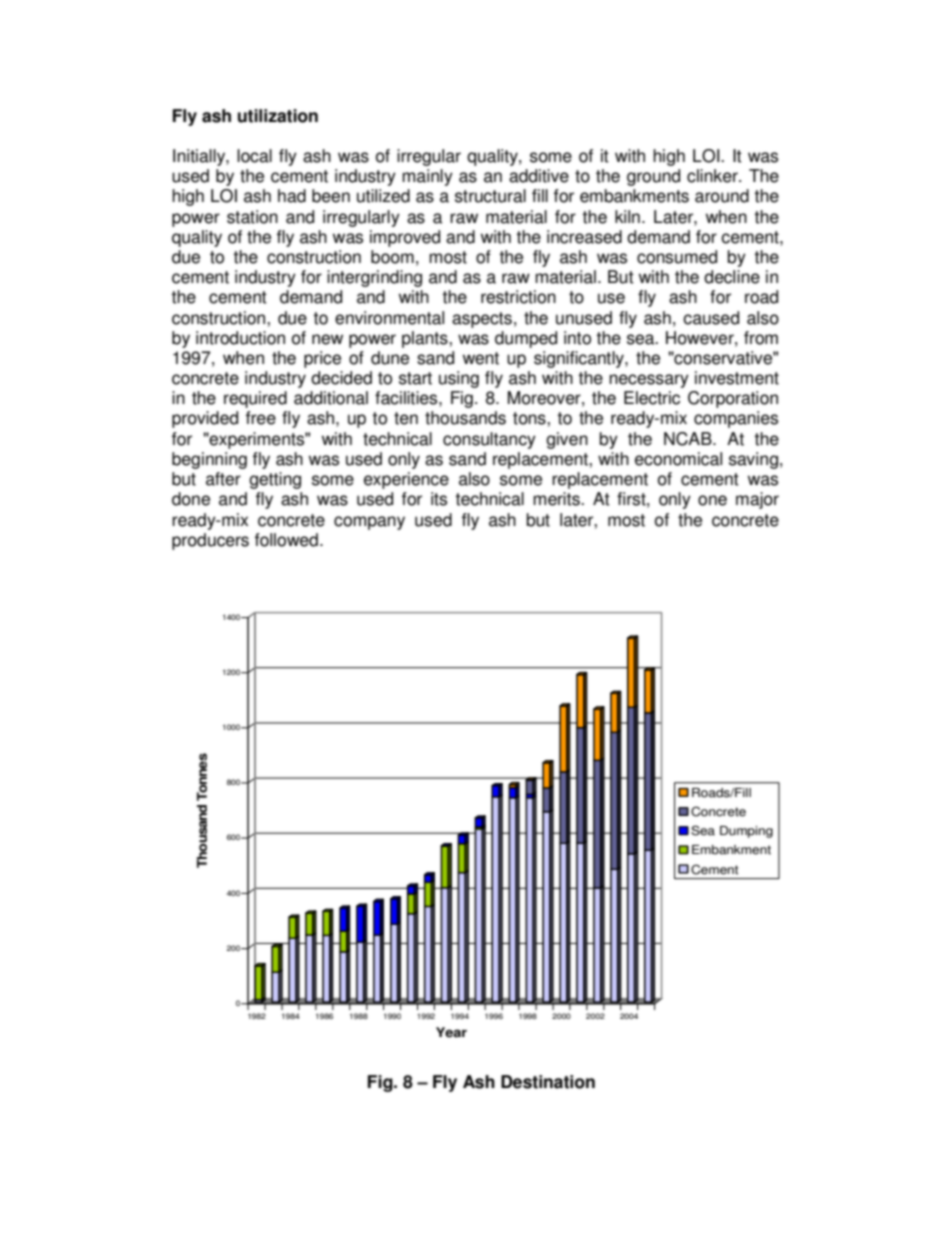 The height and width of the page is (1233, 952). What do you see at coordinates (369, 523) in the page?
I see `company` at bounding box center [369, 523].
